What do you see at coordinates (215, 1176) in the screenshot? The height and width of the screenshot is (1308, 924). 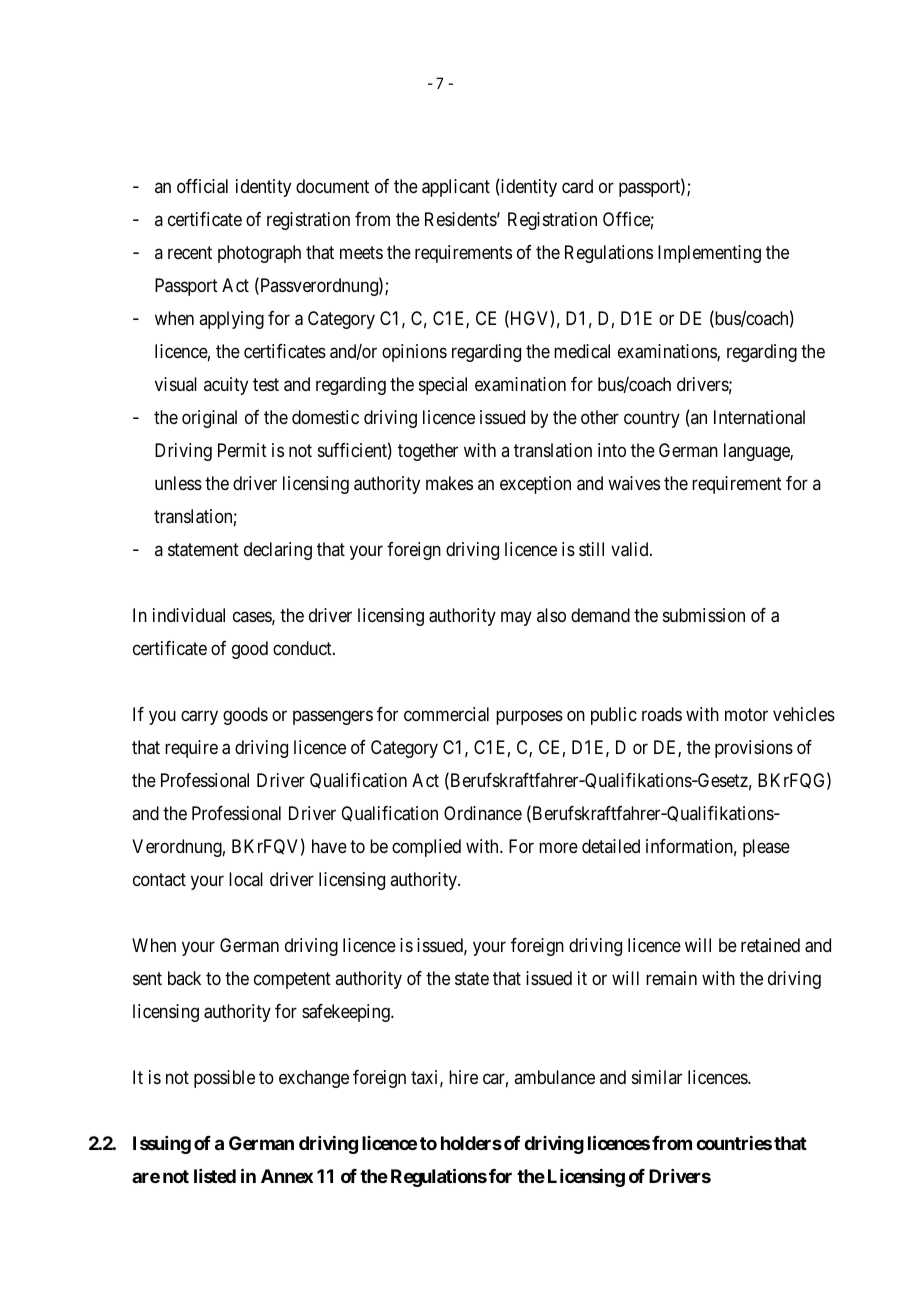 I see `listed` at bounding box center [215, 1176].
